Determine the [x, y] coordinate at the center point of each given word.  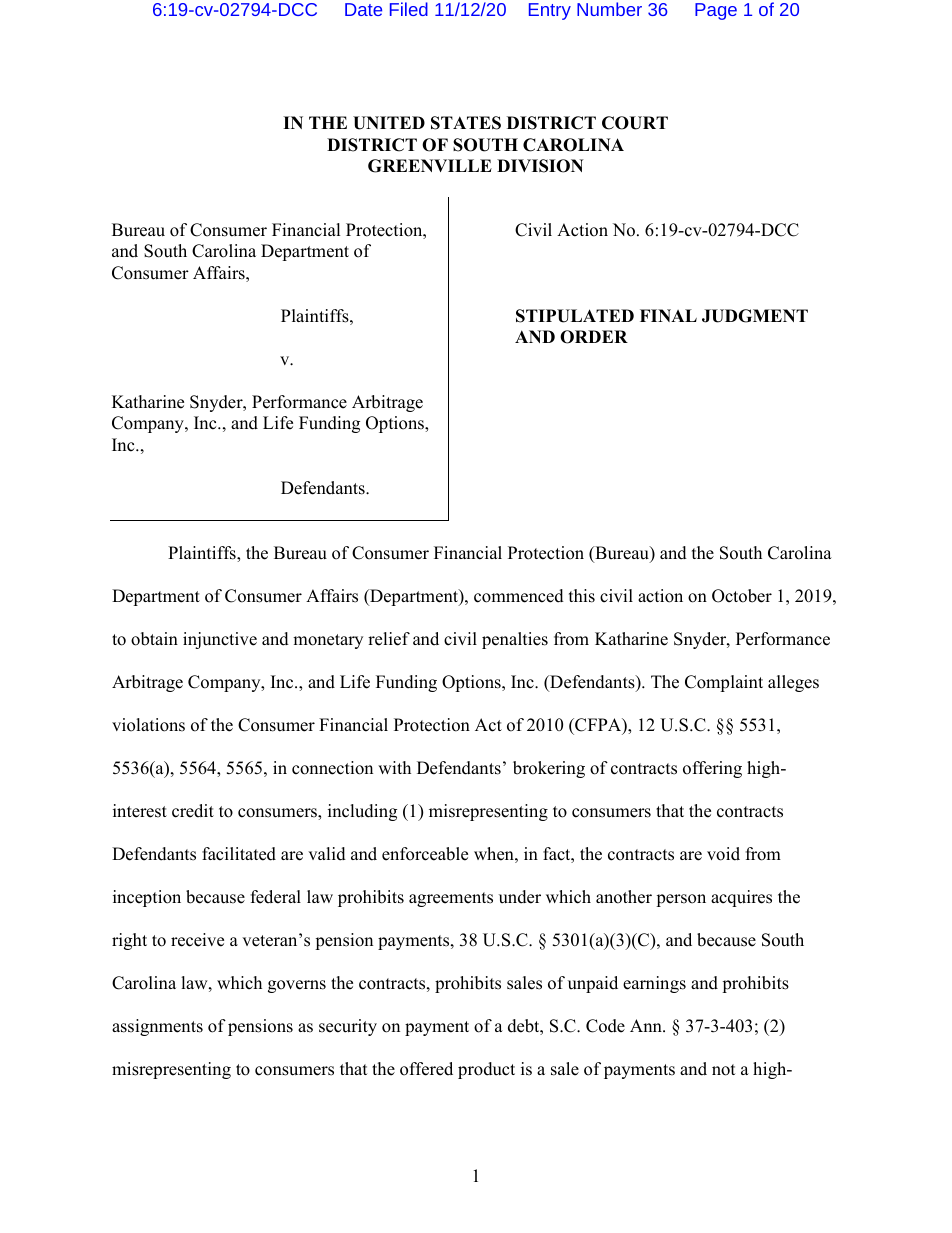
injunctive [220, 640]
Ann [647, 1025]
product [486, 1070]
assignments [157, 1027]
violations [148, 725]
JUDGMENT [755, 316]
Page [716, 11]
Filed [409, 9]
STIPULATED [575, 316]
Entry [550, 11]
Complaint [724, 683]
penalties [515, 640]
